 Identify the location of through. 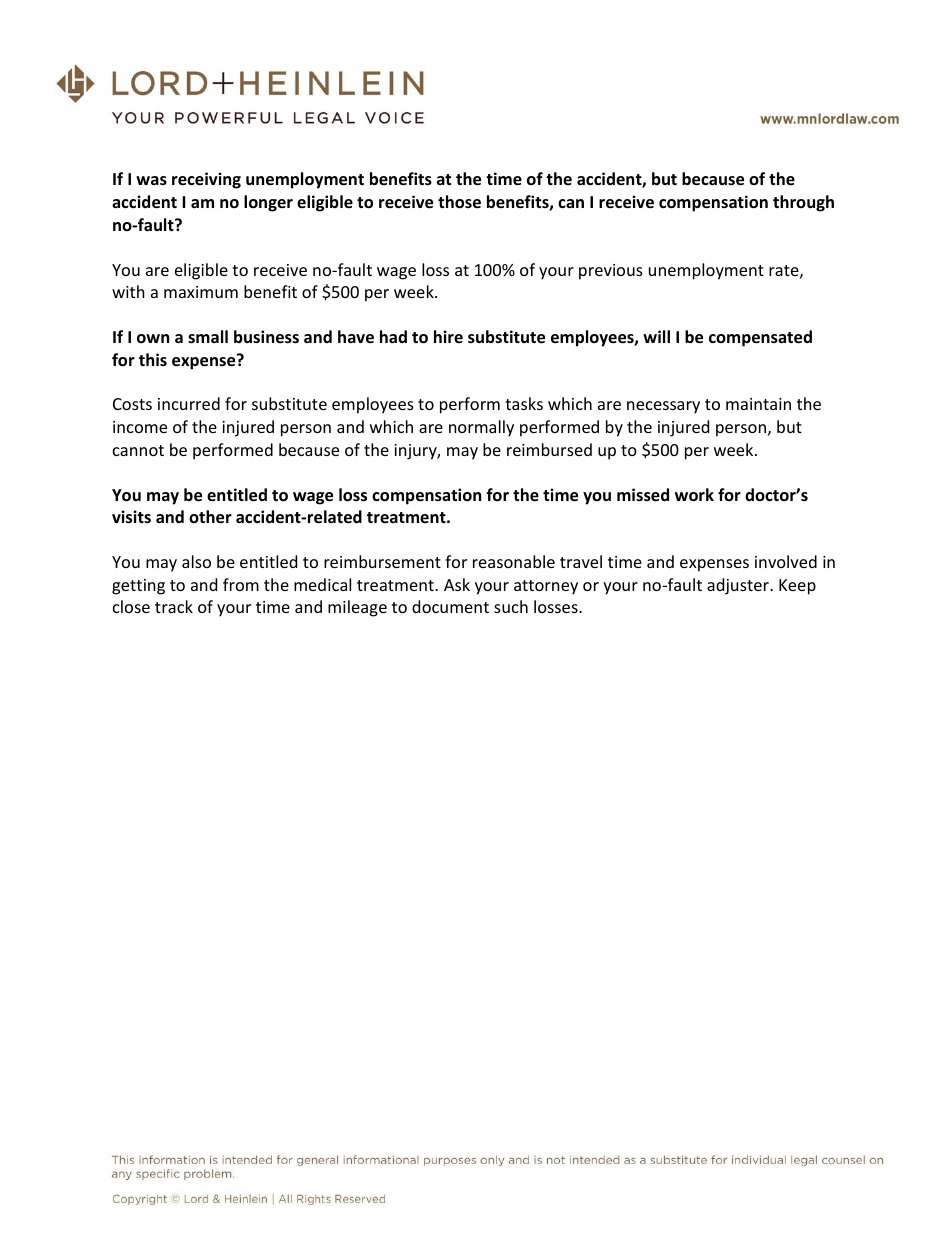
(803, 203).
